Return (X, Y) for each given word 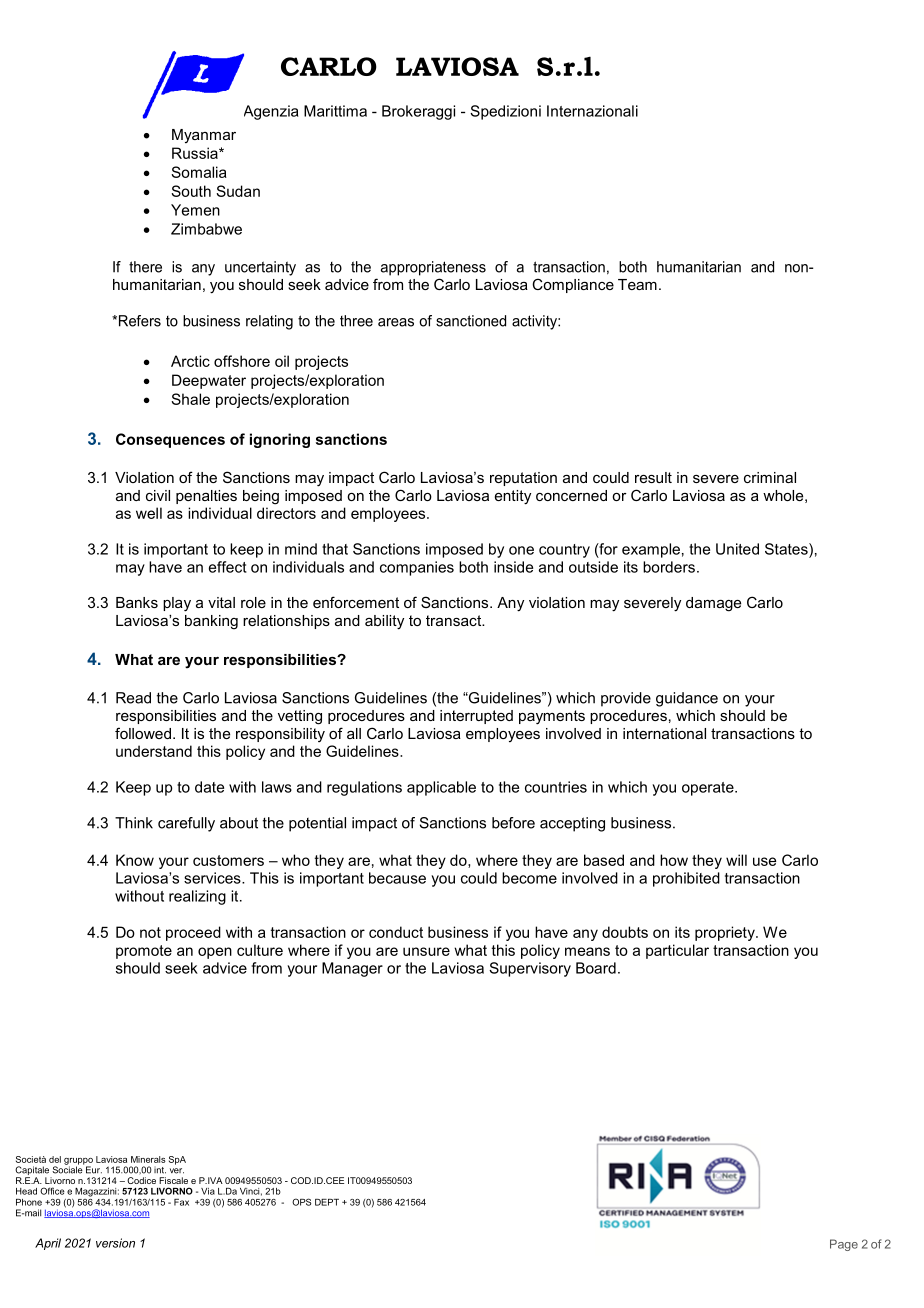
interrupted (476, 717)
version (115, 1243)
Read (133, 698)
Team (637, 284)
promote (144, 952)
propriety (726, 933)
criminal (770, 477)
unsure (426, 951)
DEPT (327, 1202)
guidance (687, 699)
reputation (523, 479)
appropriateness (433, 268)
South (191, 191)
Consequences (170, 440)
